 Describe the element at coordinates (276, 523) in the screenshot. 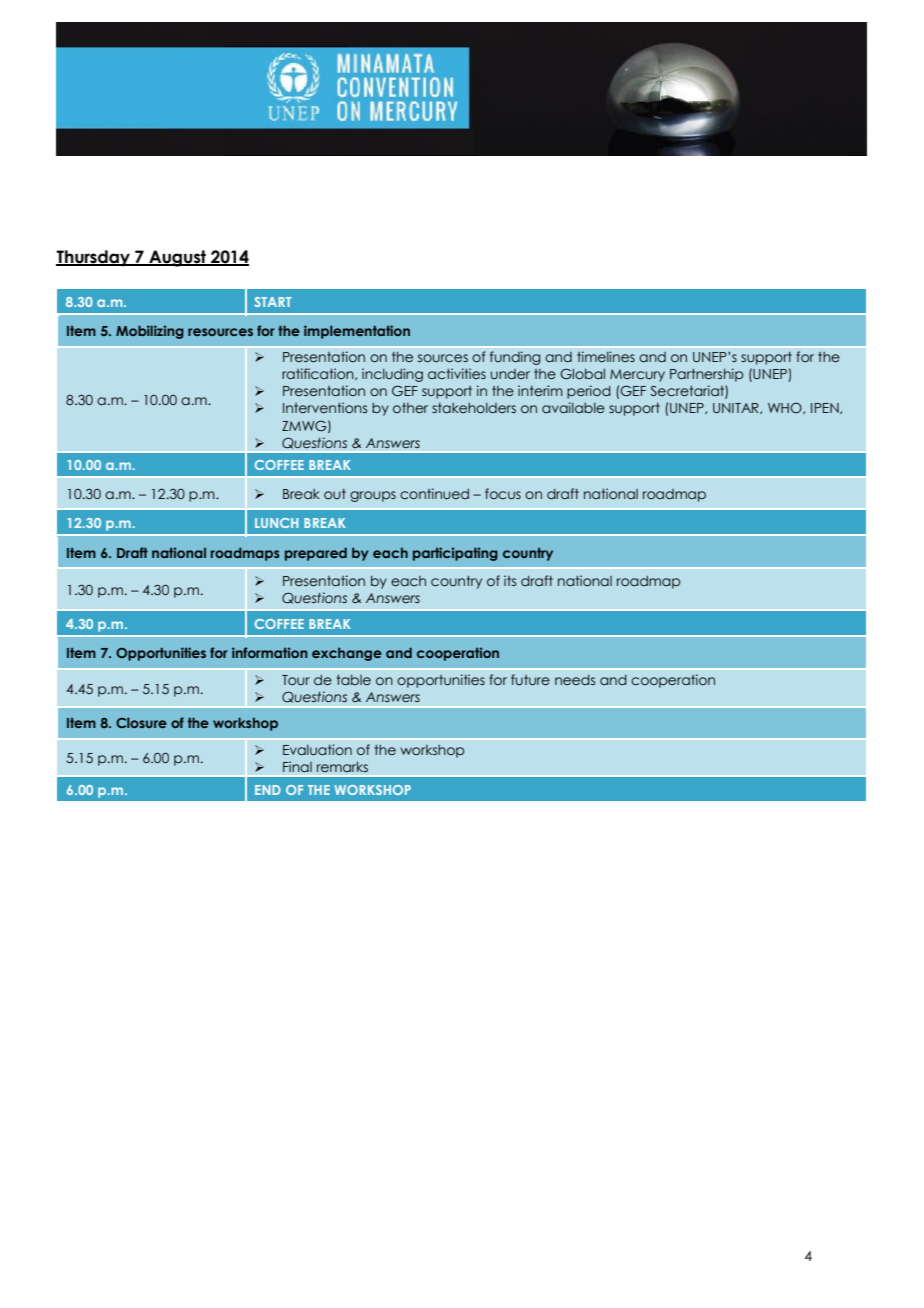

I see `LUNCH` at that location.
